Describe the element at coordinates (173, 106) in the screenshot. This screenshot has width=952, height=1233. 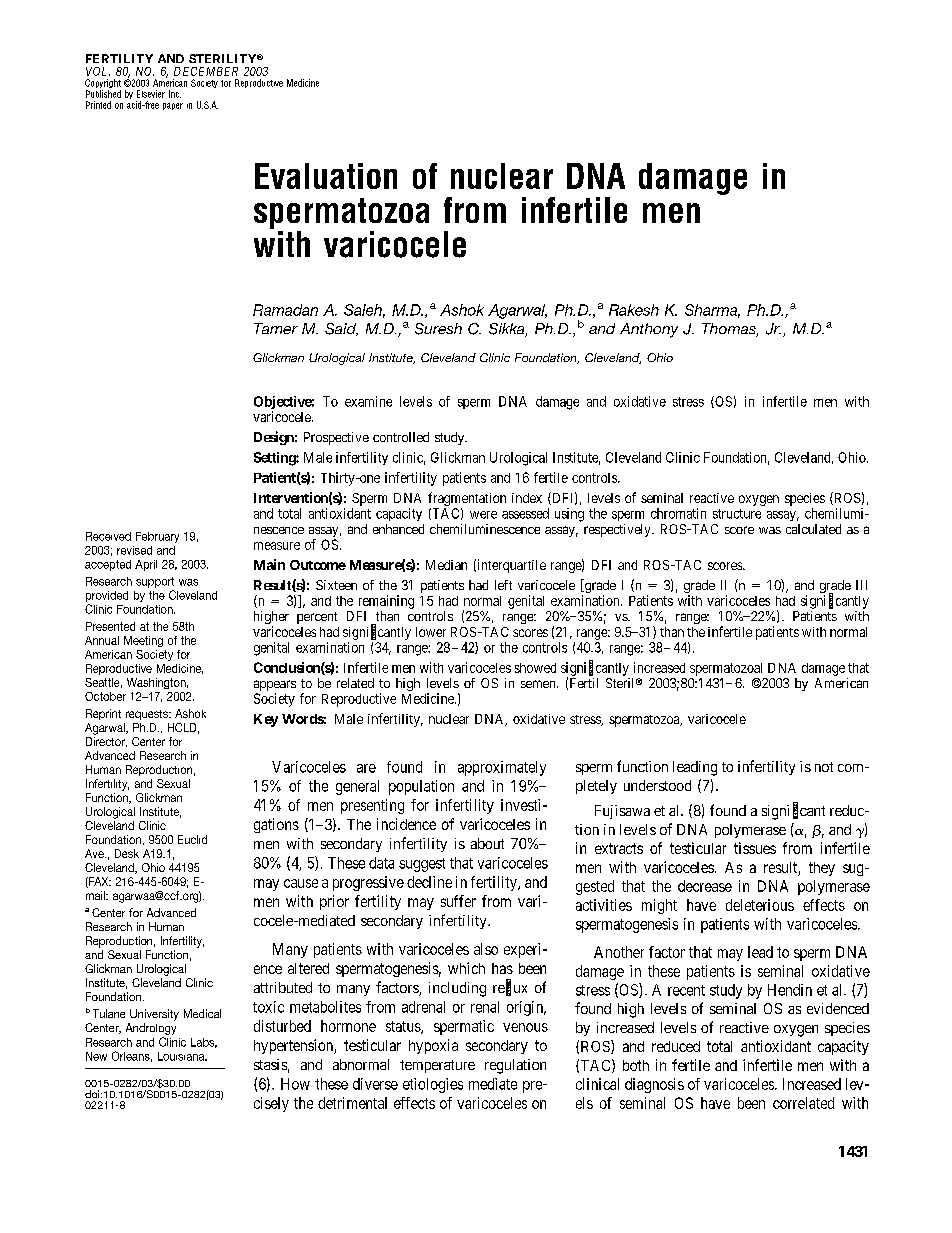
I see `paper` at that location.
